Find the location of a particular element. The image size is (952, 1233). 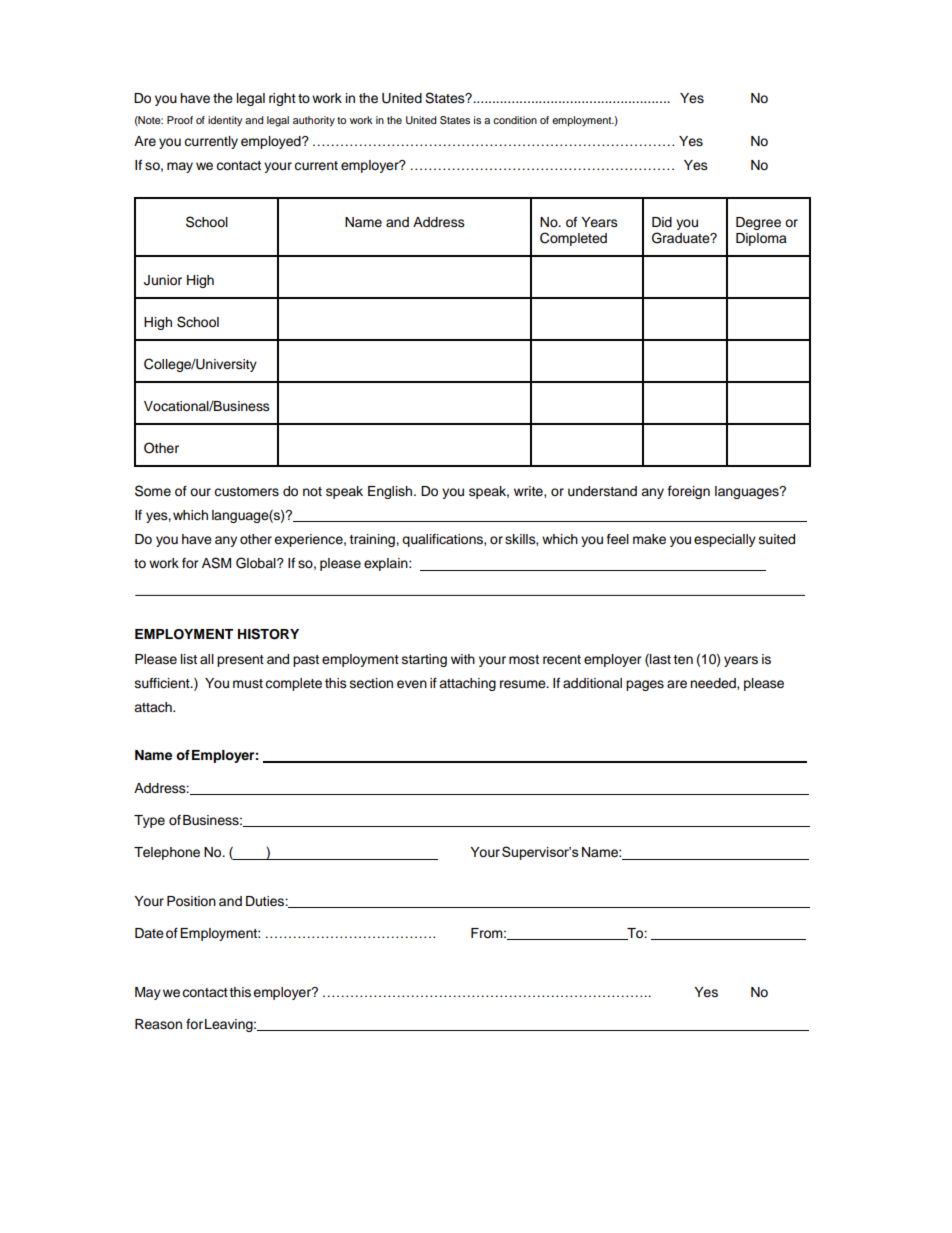

training is located at coordinates (373, 540).
